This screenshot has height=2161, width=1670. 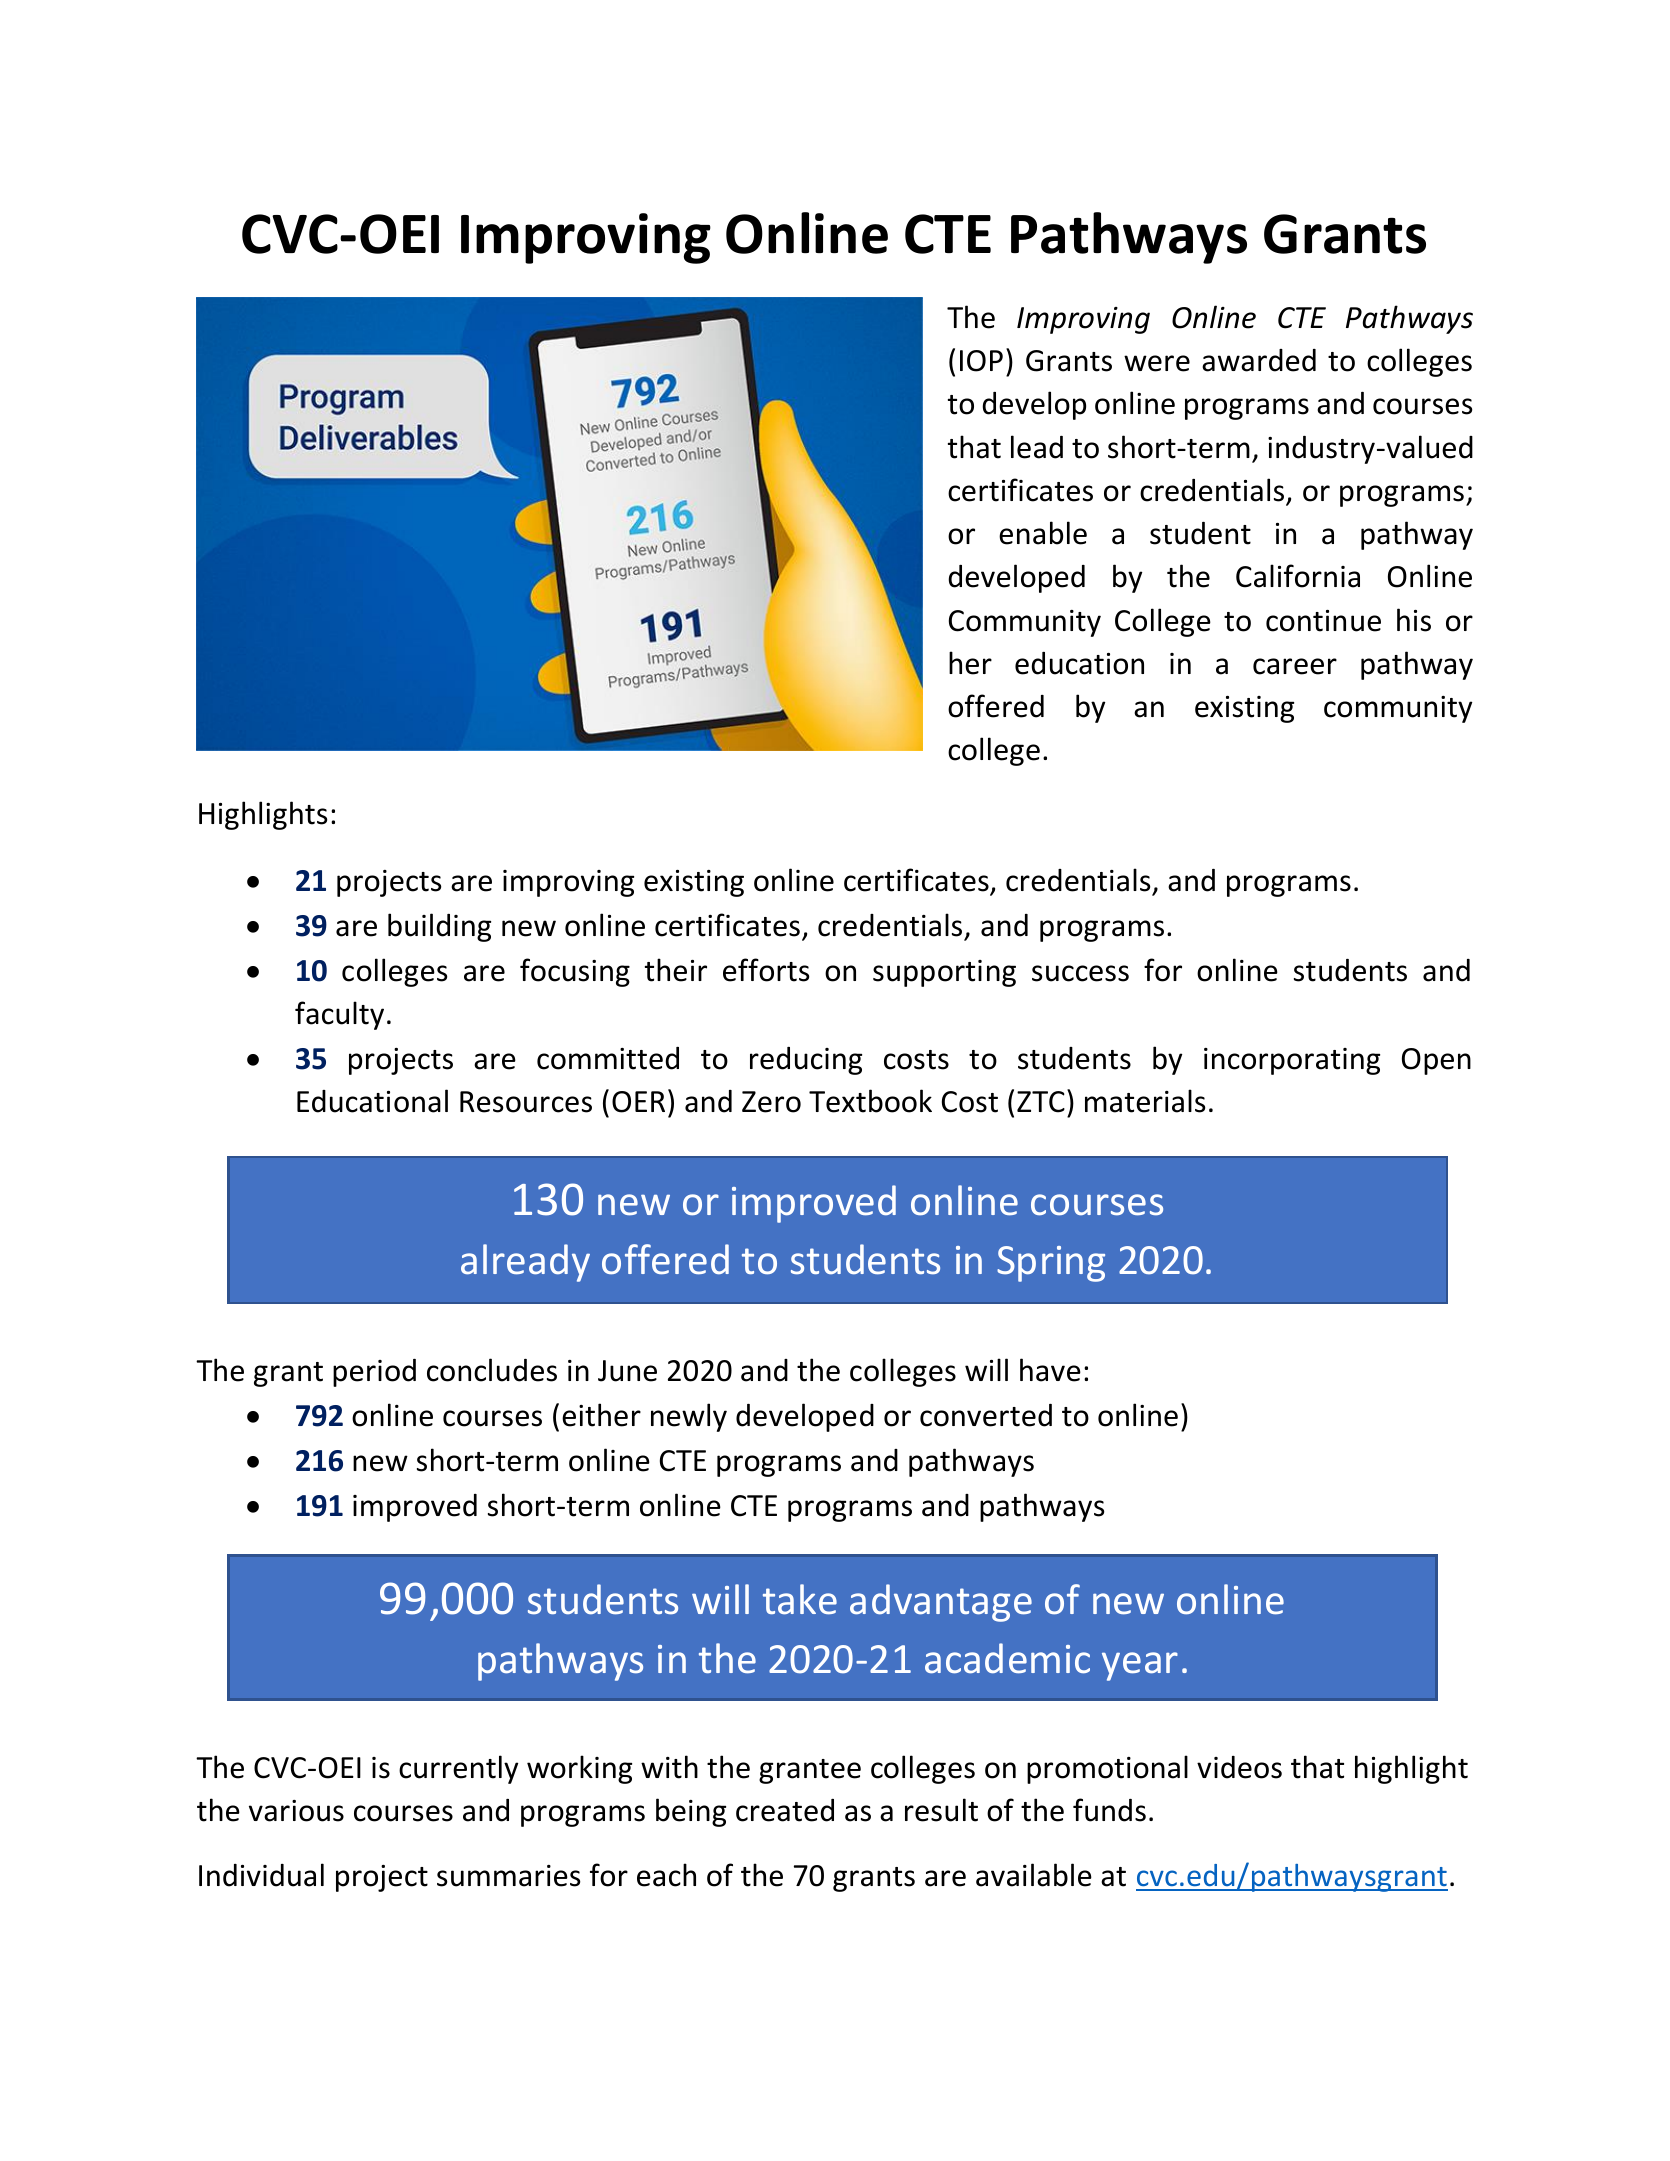 I want to click on converted, so click(x=986, y=1415).
